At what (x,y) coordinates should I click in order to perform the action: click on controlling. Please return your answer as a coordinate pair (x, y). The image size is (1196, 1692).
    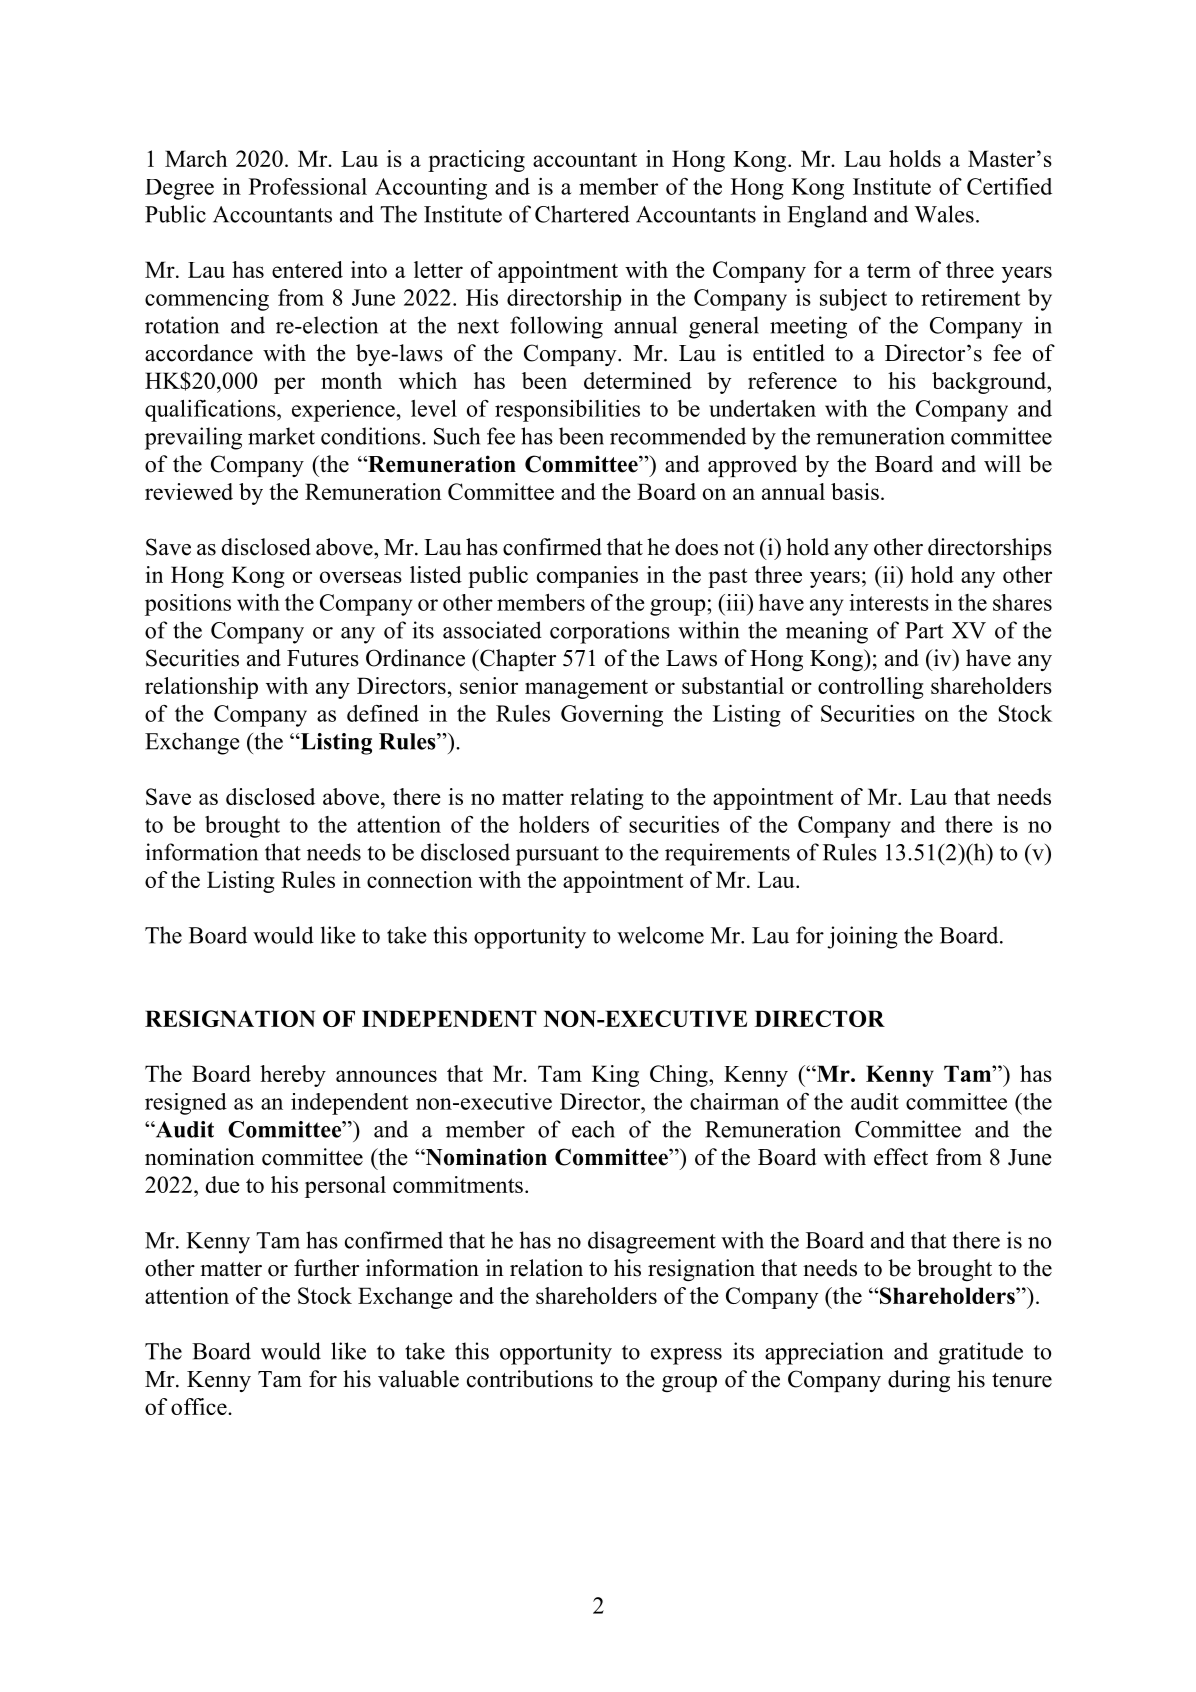
    Looking at the image, I should click on (870, 688).
